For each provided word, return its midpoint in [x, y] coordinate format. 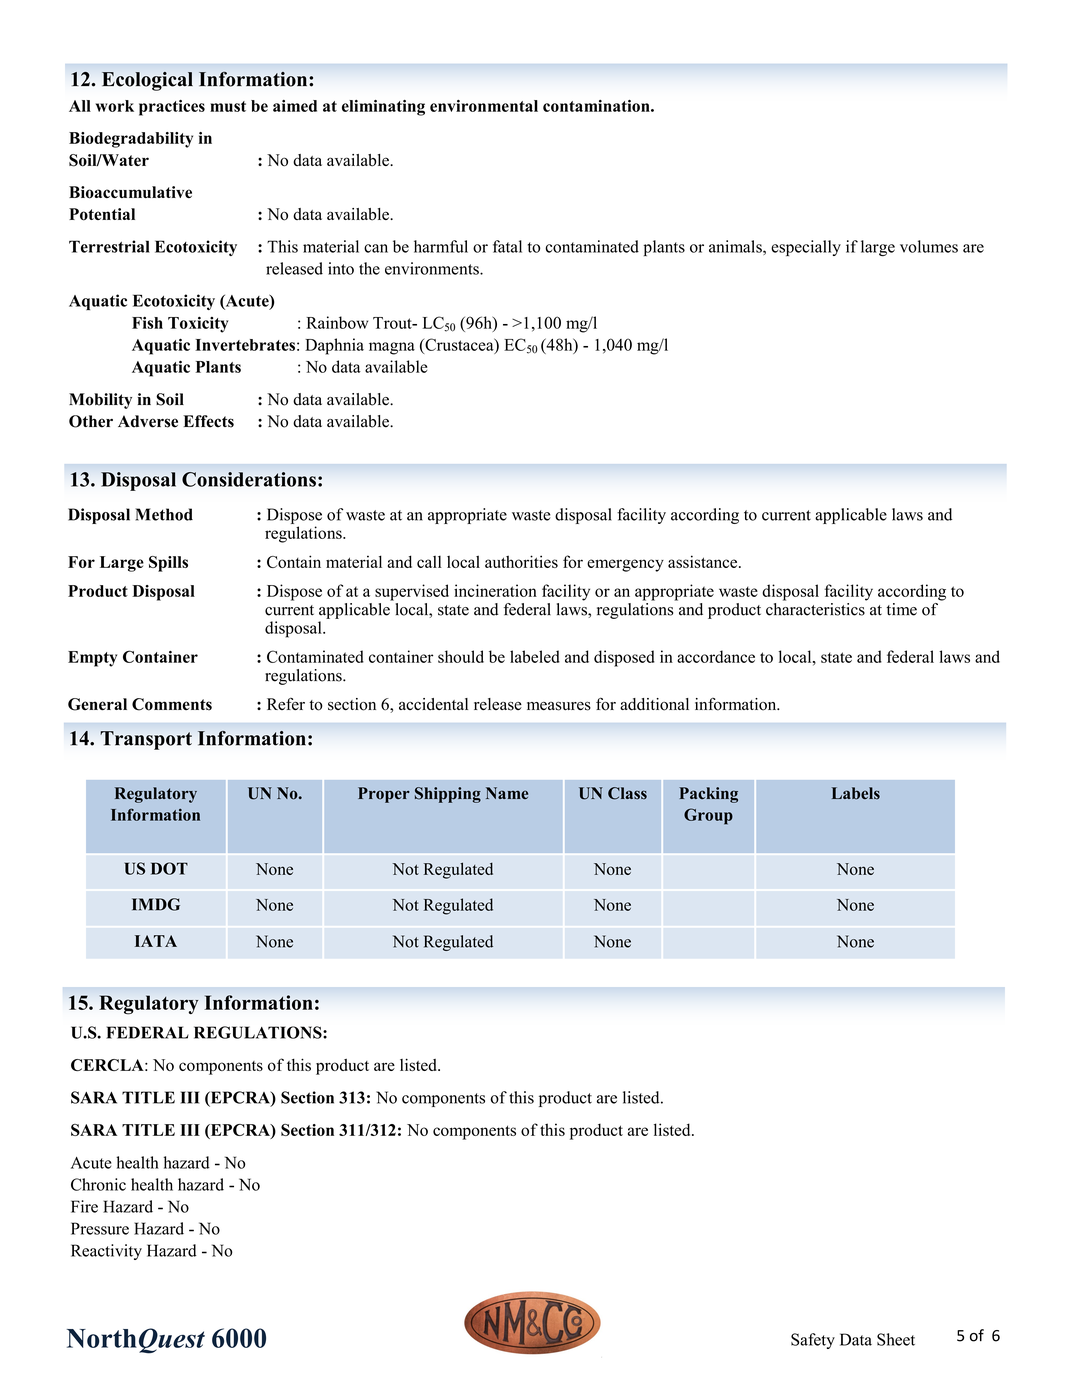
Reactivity [106, 1252]
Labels [856, 793]
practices [172, 108]
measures [559, 706]
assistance [704, 561]
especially [806, 248]
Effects [208, 421]
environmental [484, 106]
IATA [156, 941]
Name [507, 793]
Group [708, 816]
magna [392, 348]
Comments [172, 704]
